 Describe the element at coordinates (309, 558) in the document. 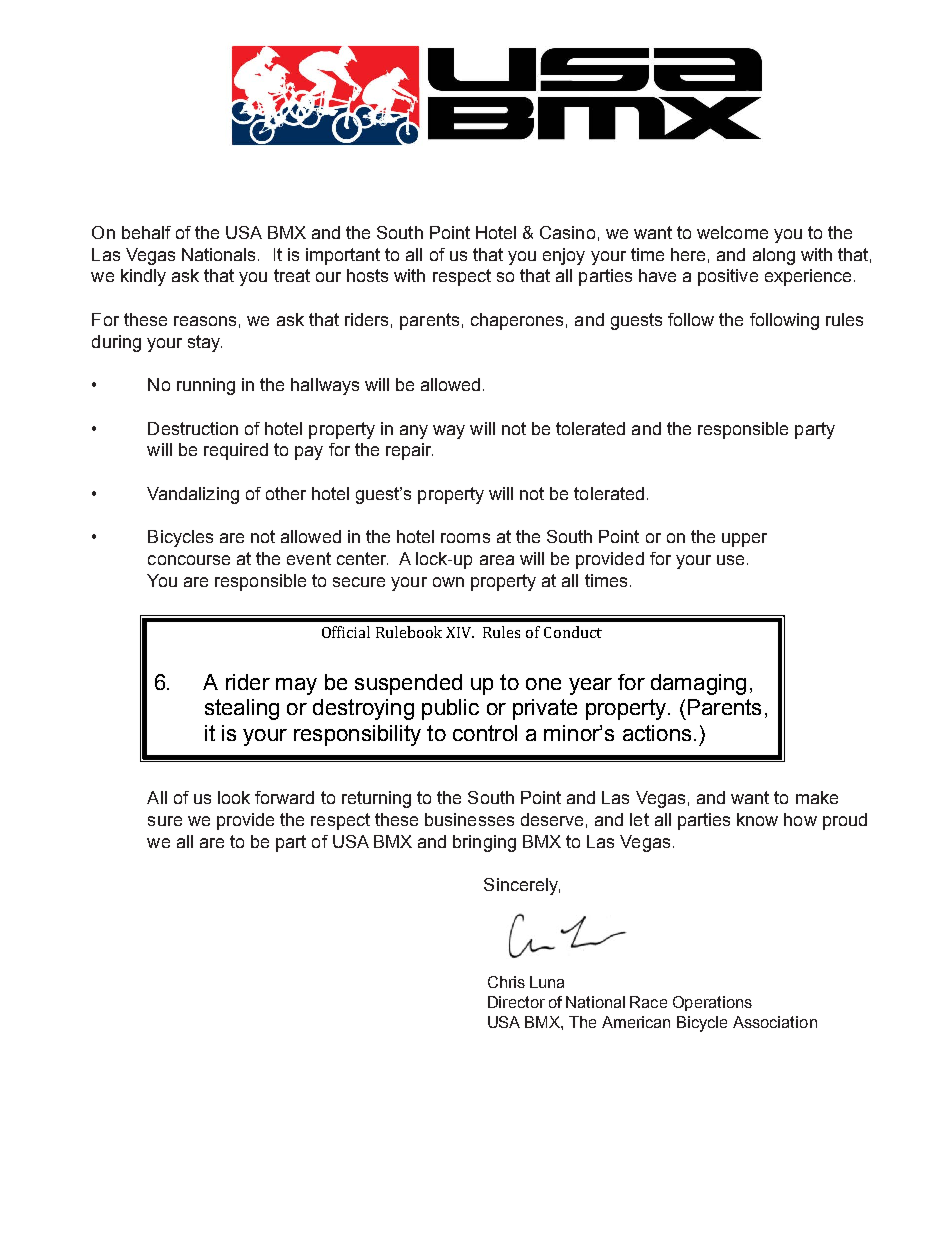

I see `event` at that location.
